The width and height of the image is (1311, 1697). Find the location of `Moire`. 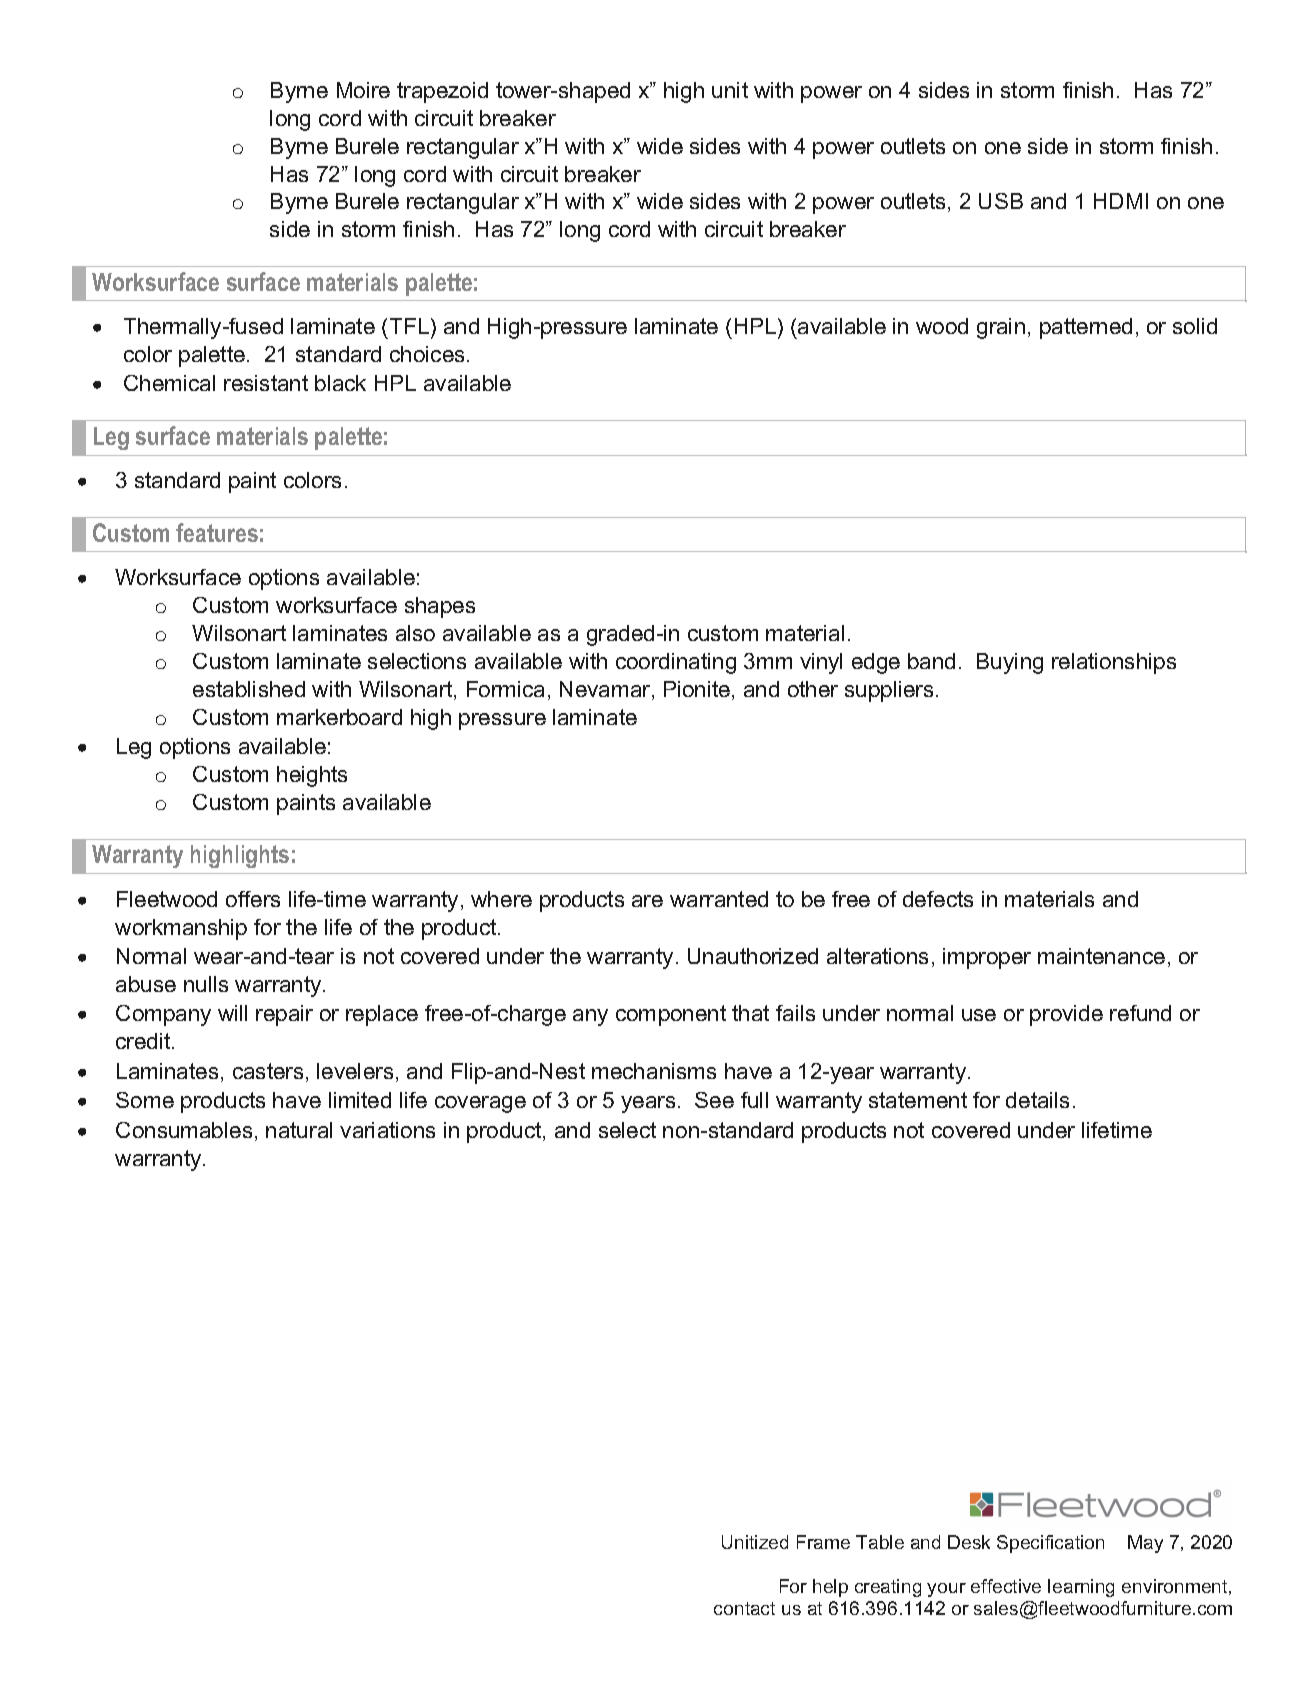

Moire is located at coordinates (363, 90).
